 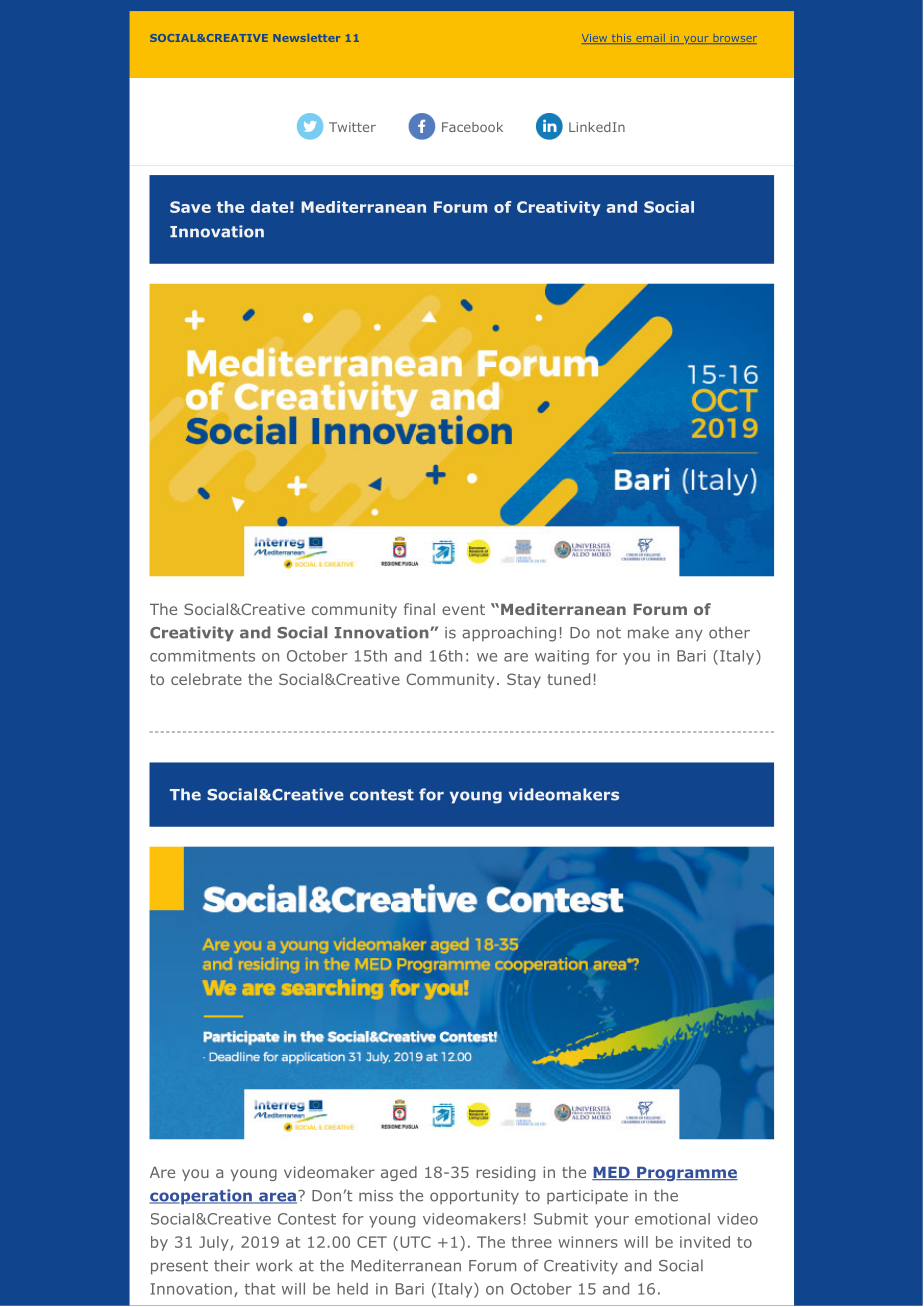 What do you see at coordinates (472, 127) in the image?
I see `Facebook` at bounding box center [472, 127].
